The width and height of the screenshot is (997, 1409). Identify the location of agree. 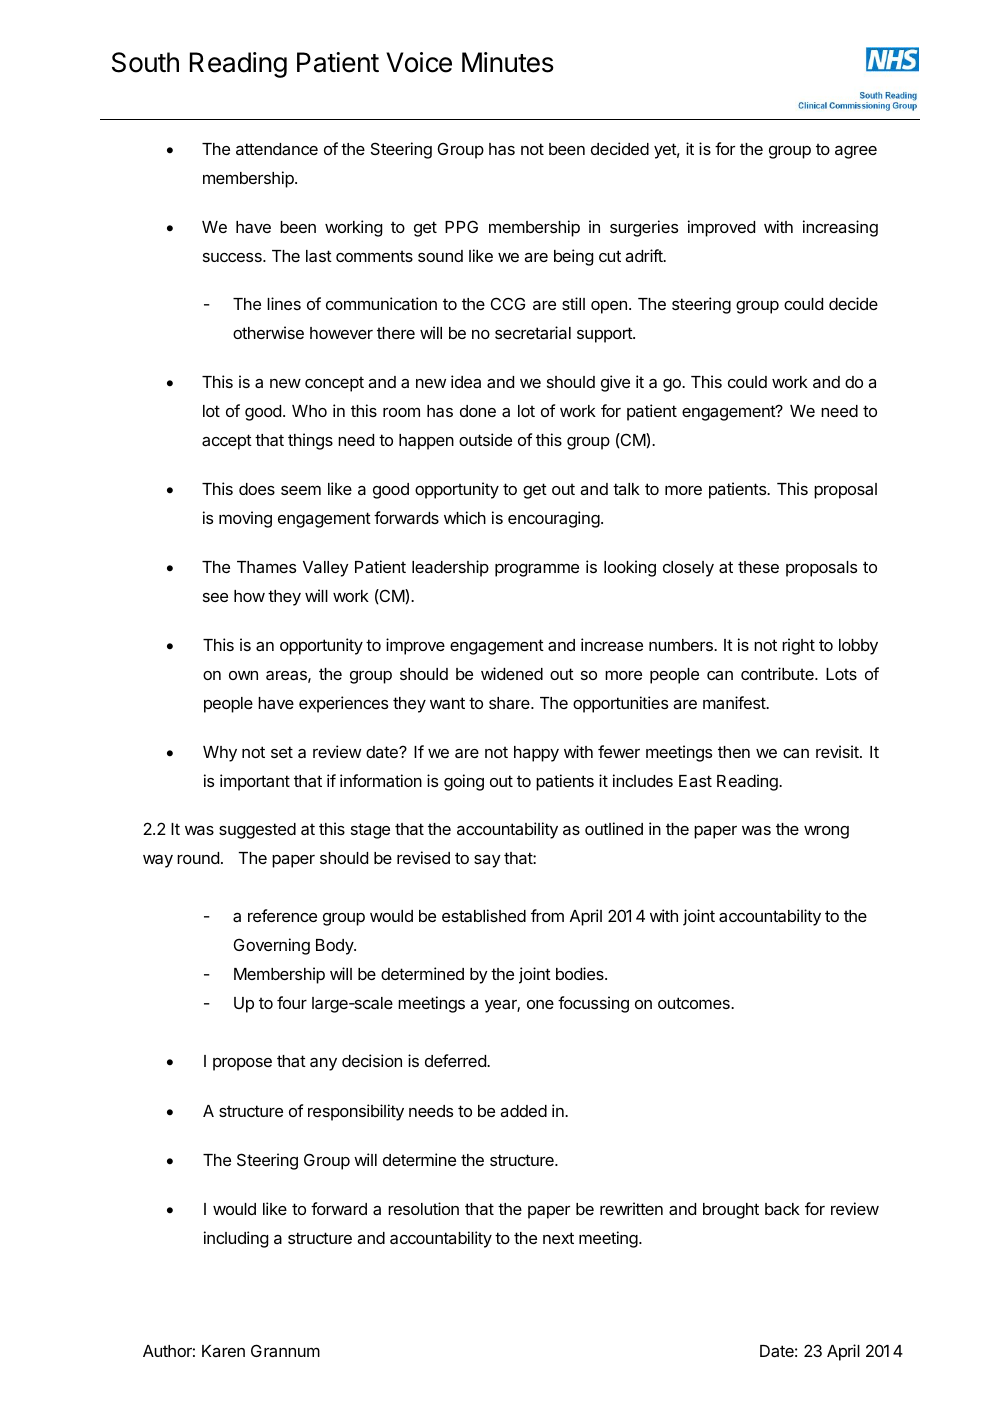
(856, 152).
